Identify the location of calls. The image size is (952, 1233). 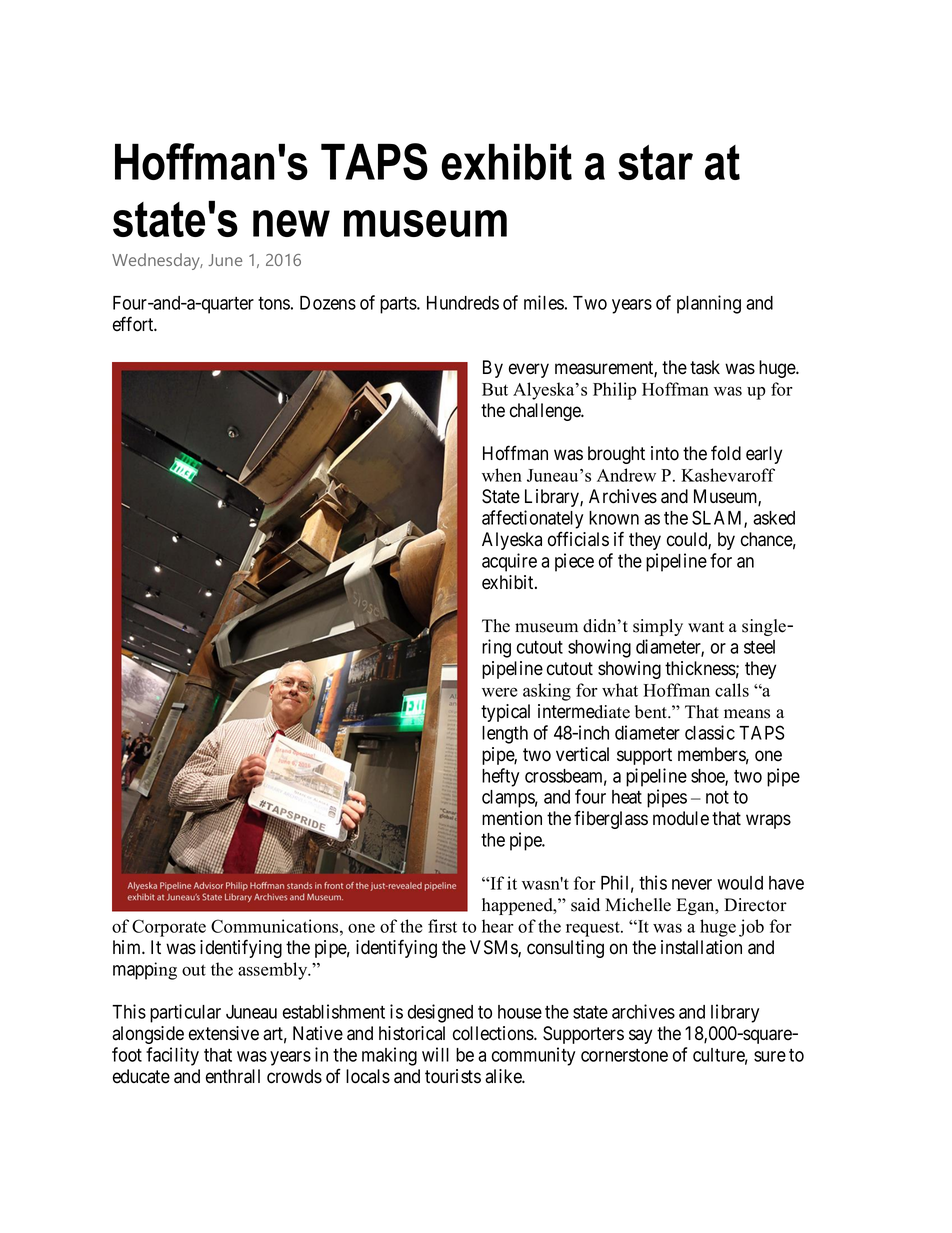
(732, 690).
